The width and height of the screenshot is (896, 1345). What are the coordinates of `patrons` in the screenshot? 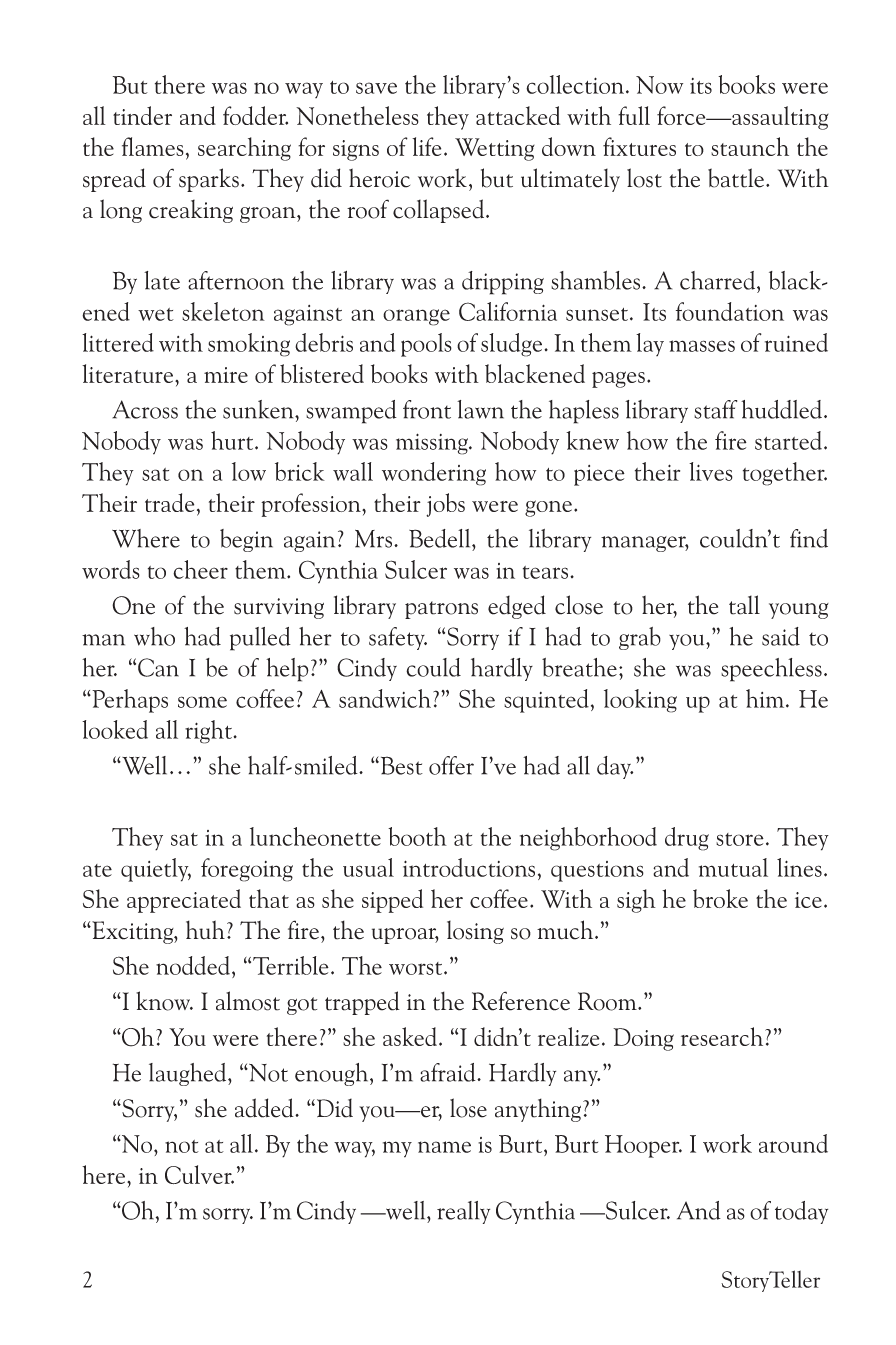 It's located at (441, 610).
